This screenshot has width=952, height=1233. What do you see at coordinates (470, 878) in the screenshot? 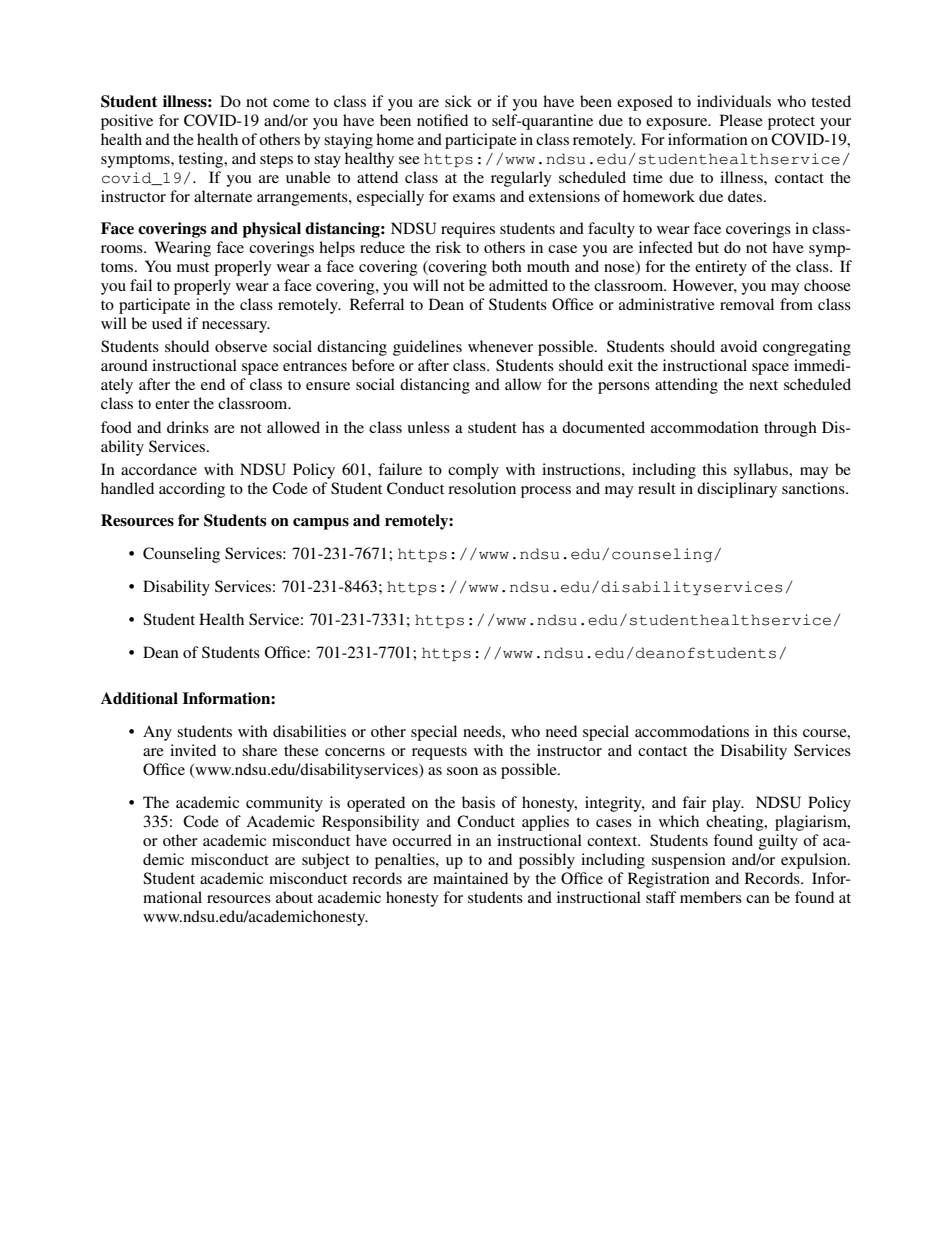
I see `maintained` at bounding box center [470, 878].
